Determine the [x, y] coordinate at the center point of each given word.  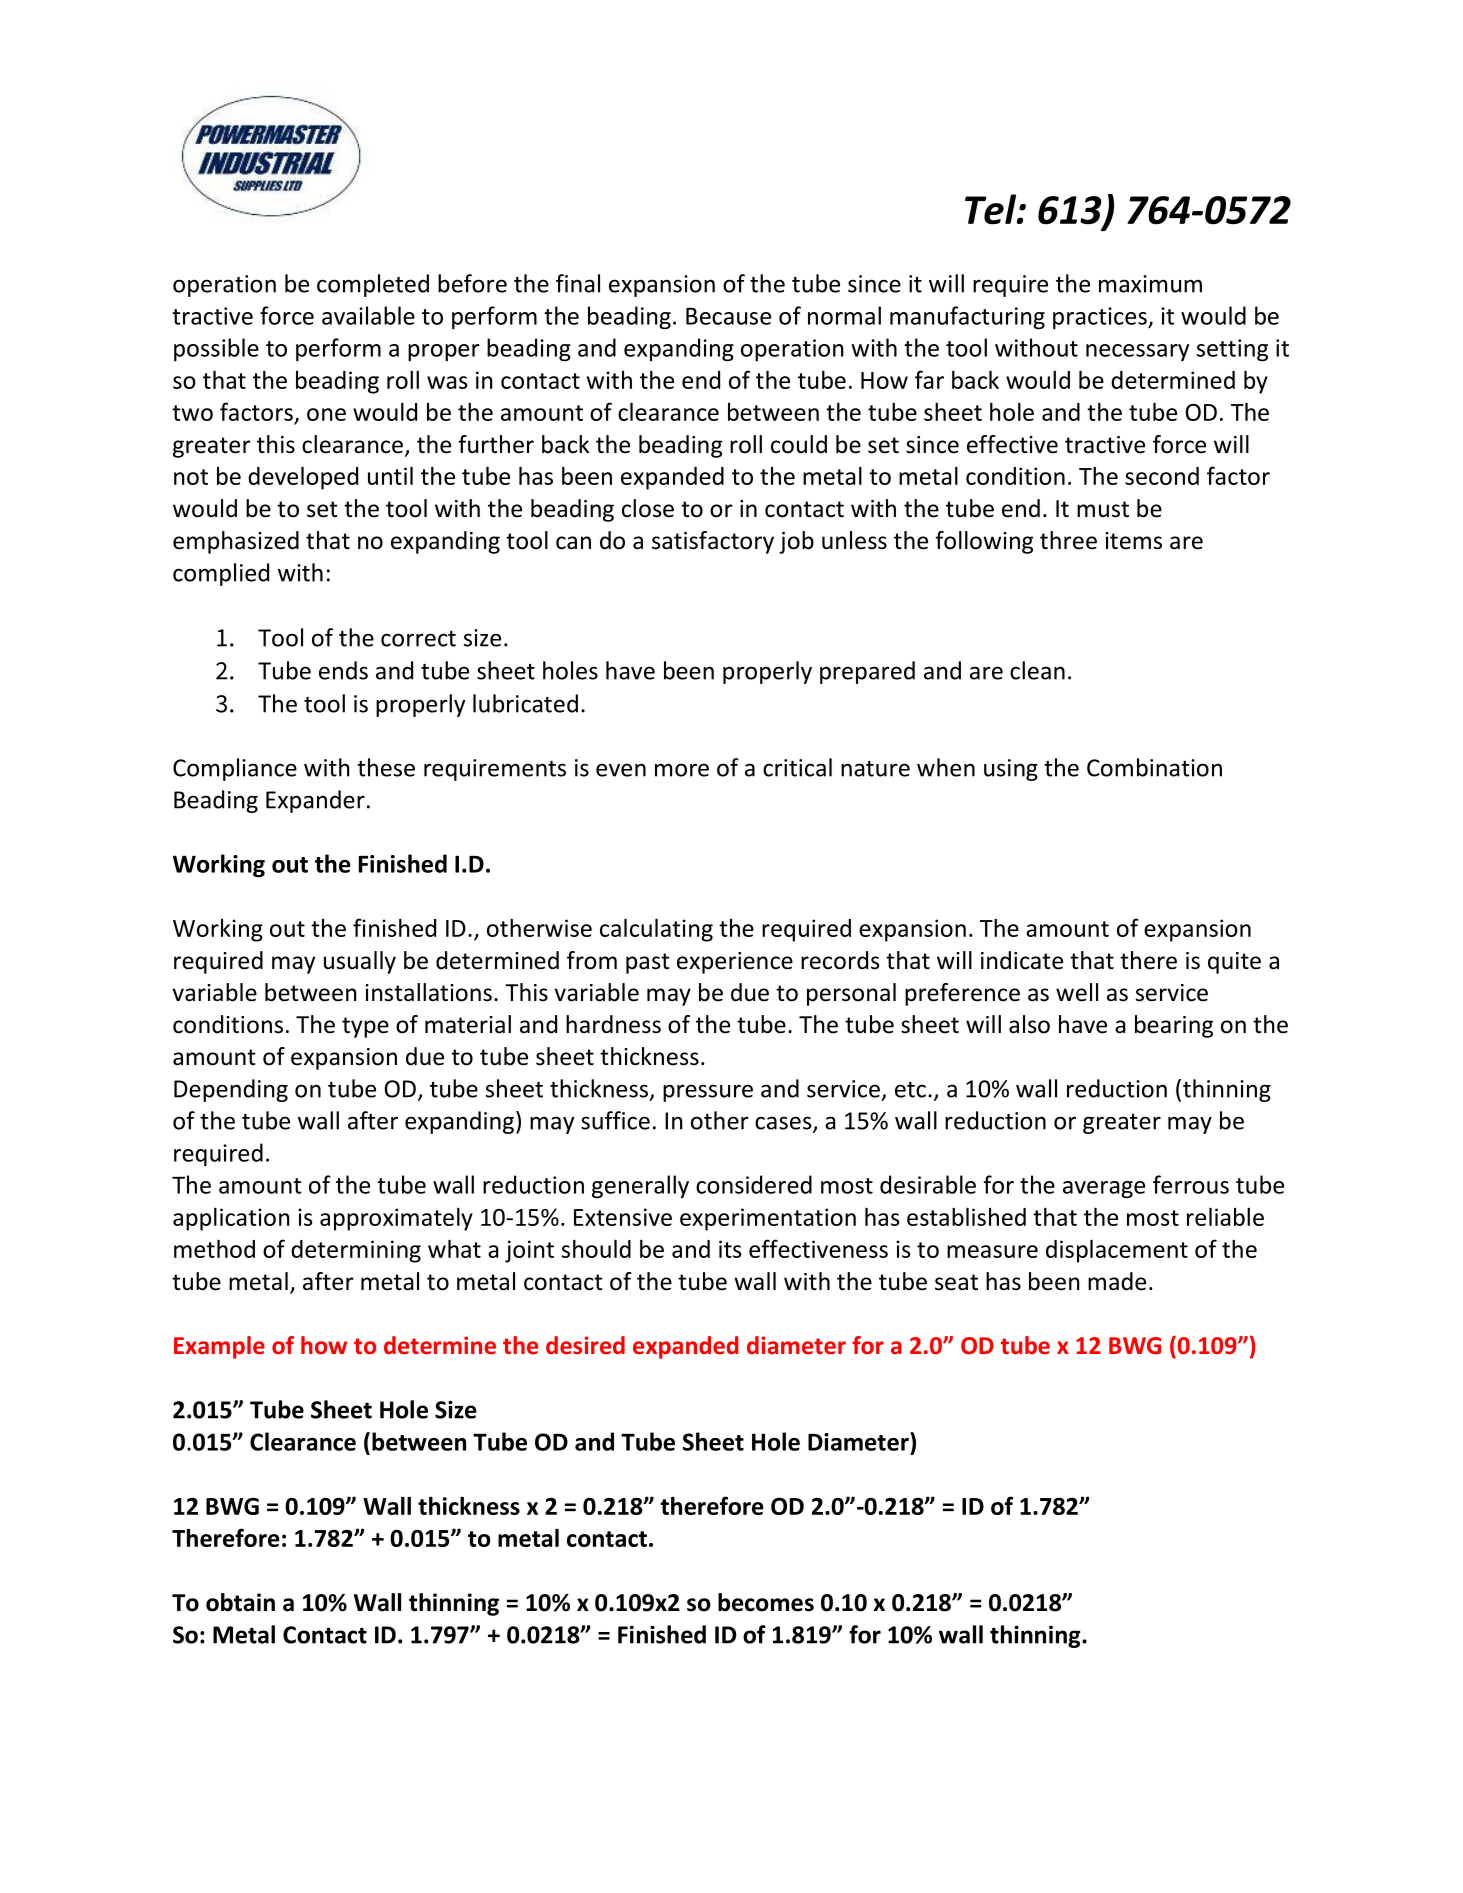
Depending [231, 1090]
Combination [1154, 767]
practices [1101, 318]
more [682, 770]
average [1104, 1189]
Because [728, 316]
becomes [766, 1602]
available [368, 315]
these [386, 767]
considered [754, 1184]
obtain [240, 1602]
